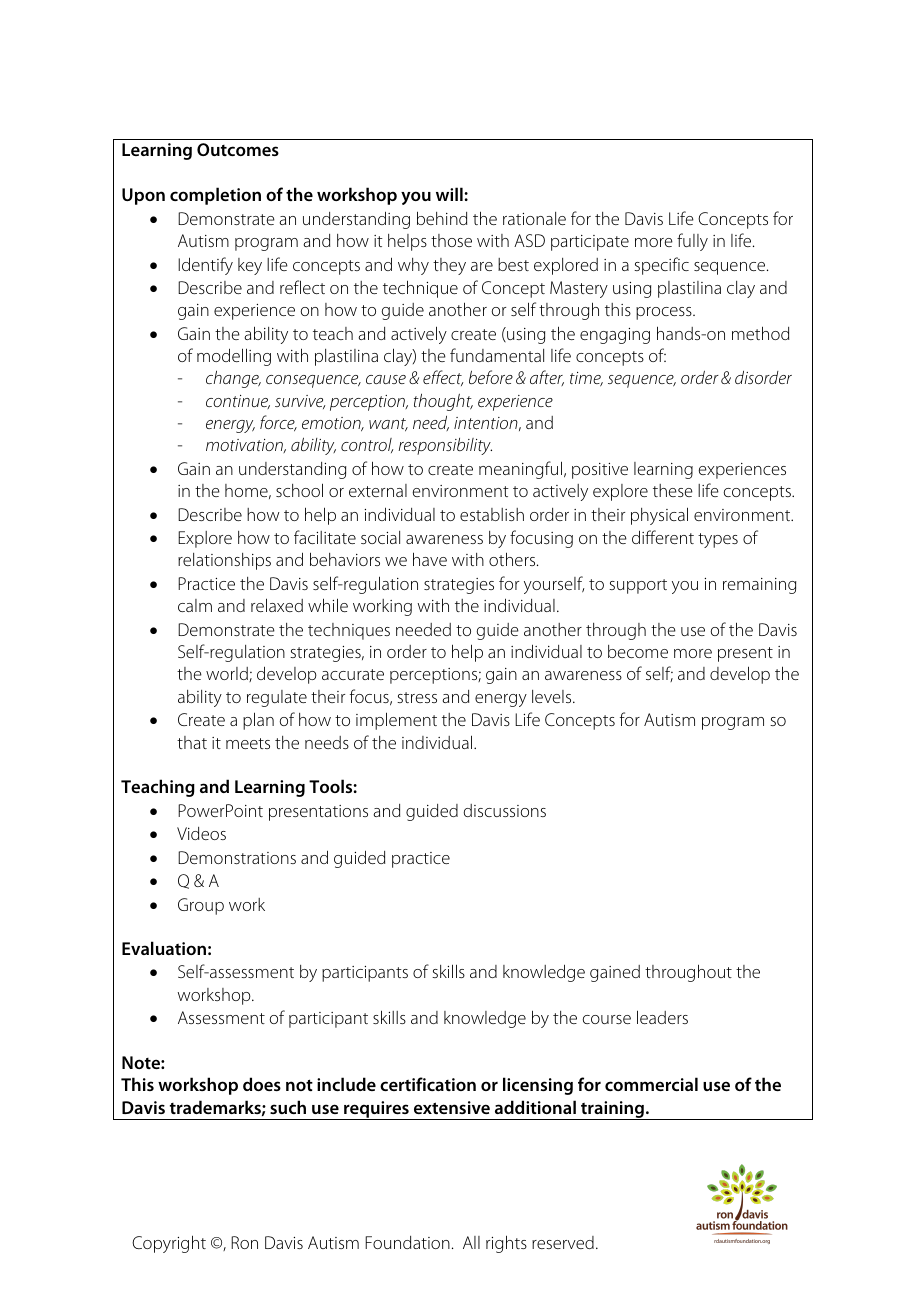 This document has height=1308, width=924. What do you see at coordinates (663, 537) in the document?
I see `different` at bounding box center [663, 537].
